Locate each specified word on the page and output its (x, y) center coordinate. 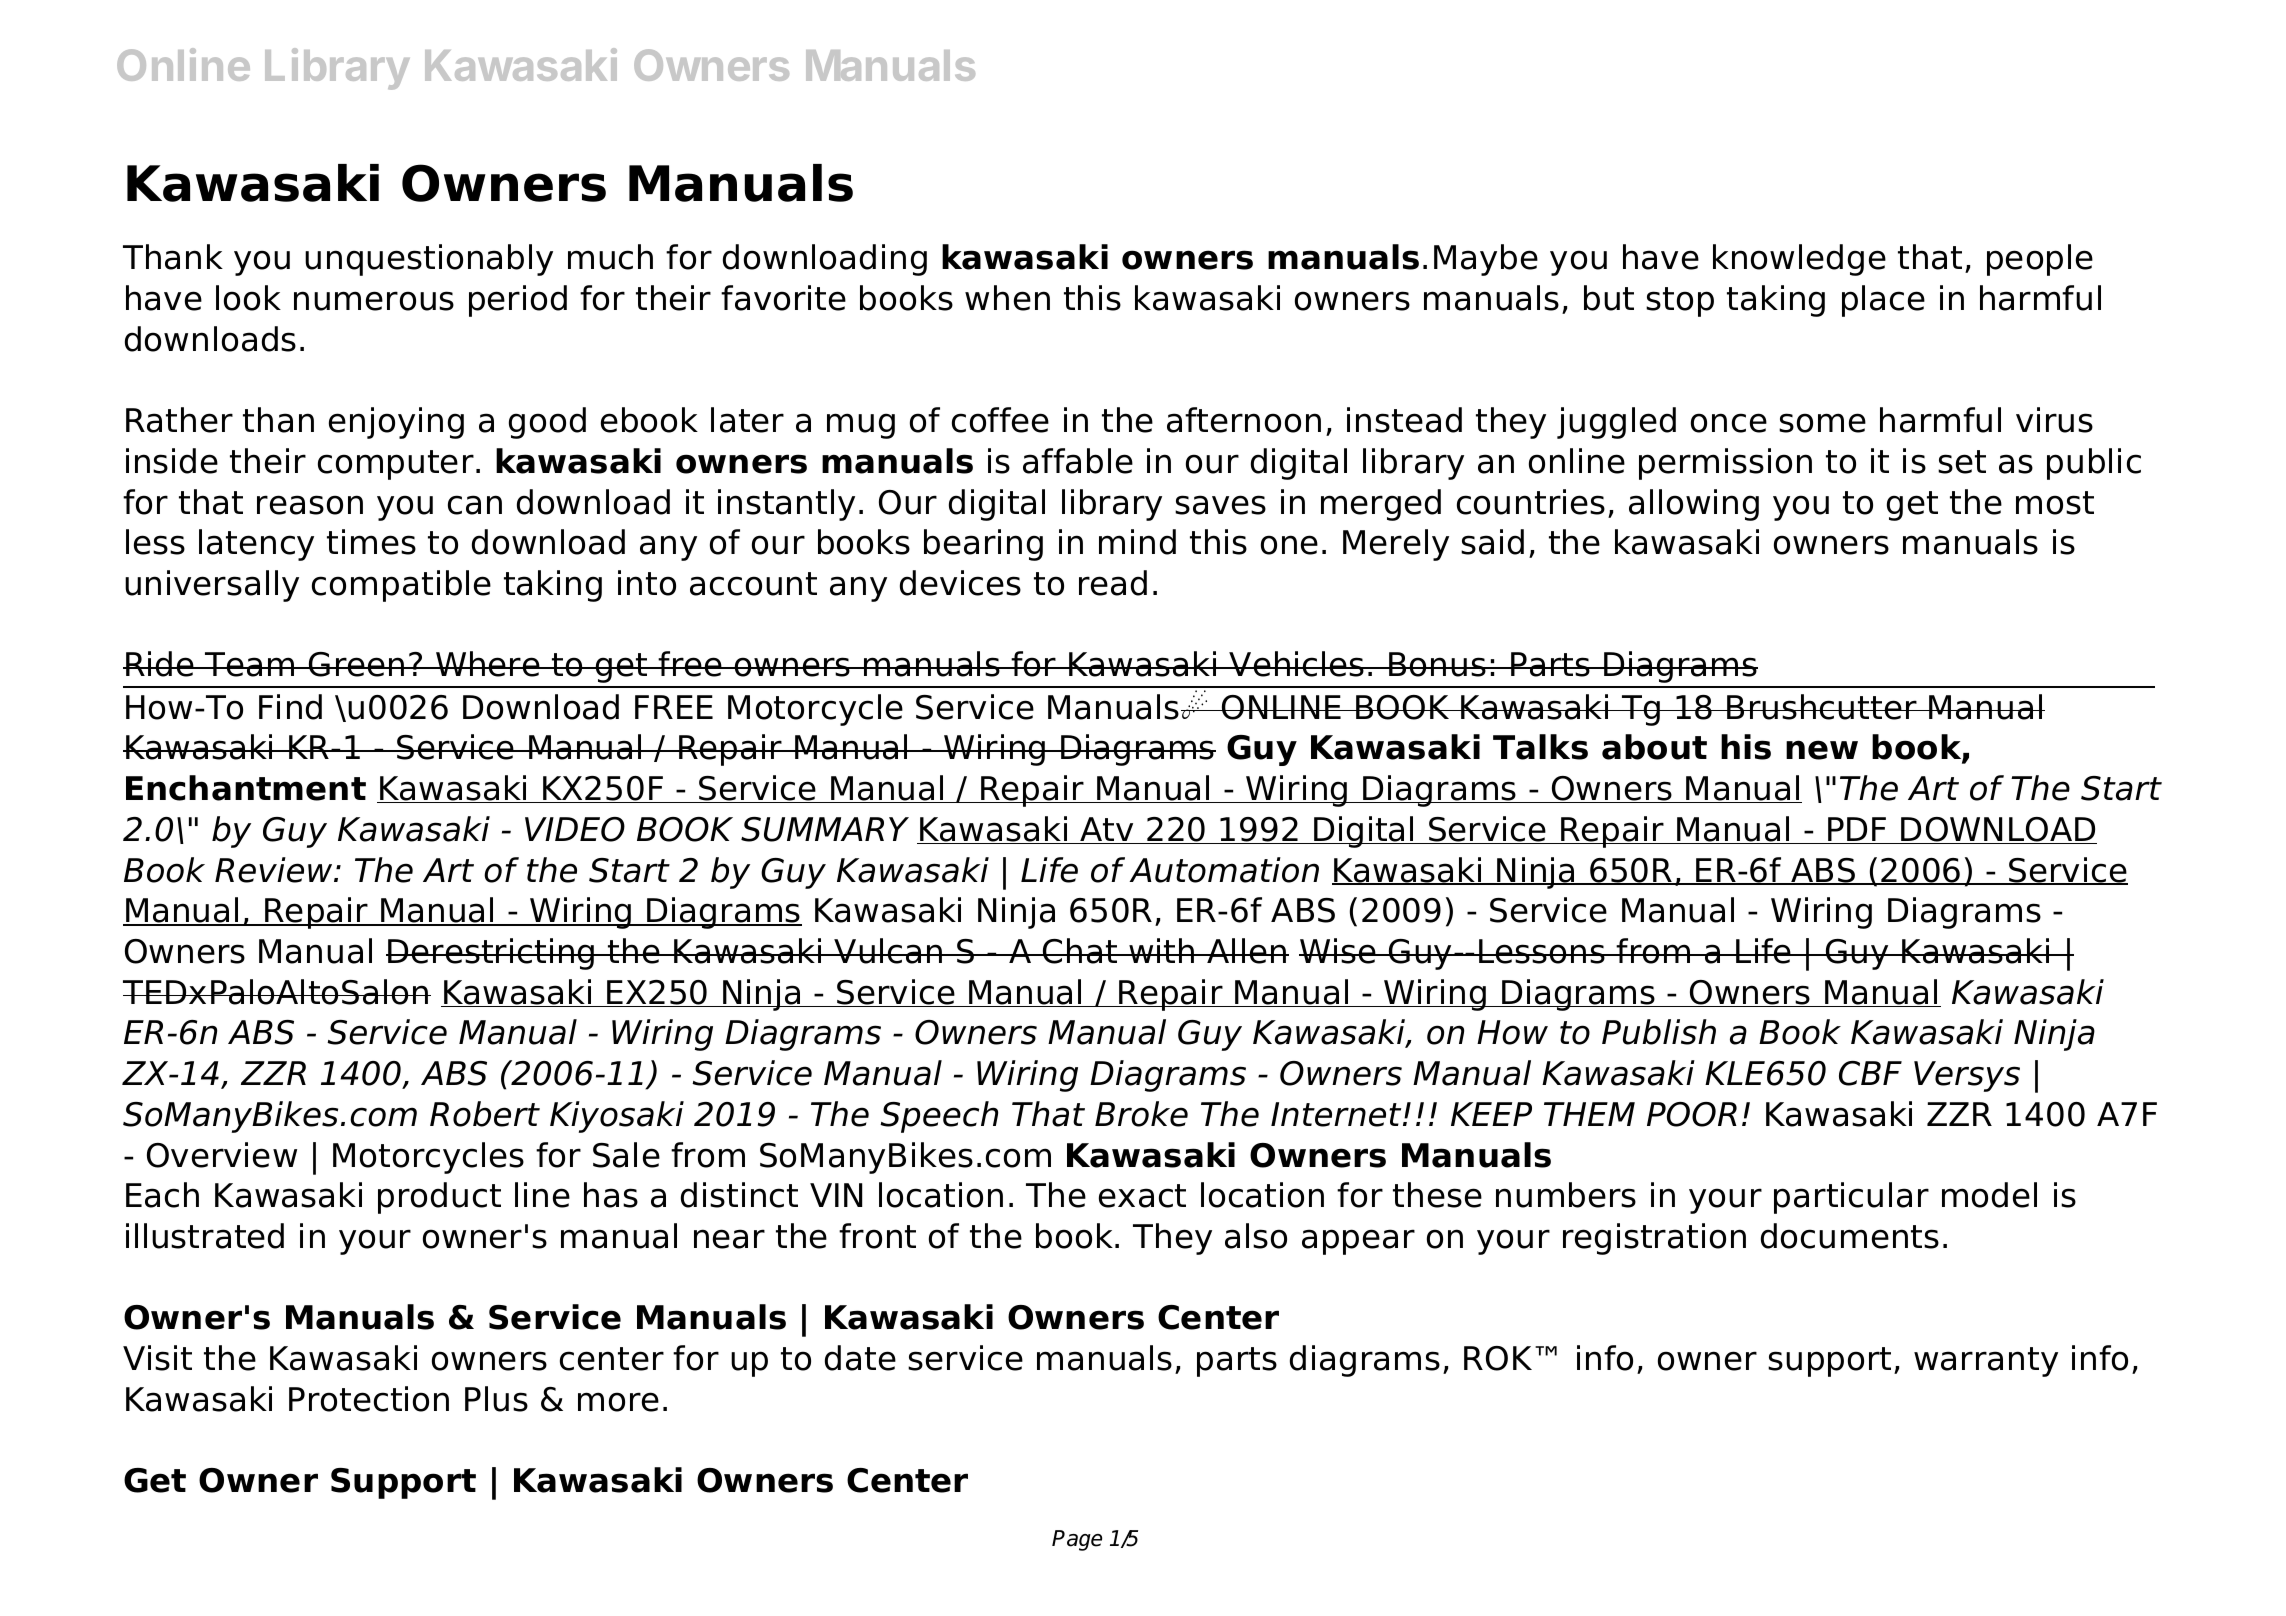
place (1883, 301)
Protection (369, 1399)
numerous (374, 301)
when (1007, 298)
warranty (1986, 1362)
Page (1077, 1540)
